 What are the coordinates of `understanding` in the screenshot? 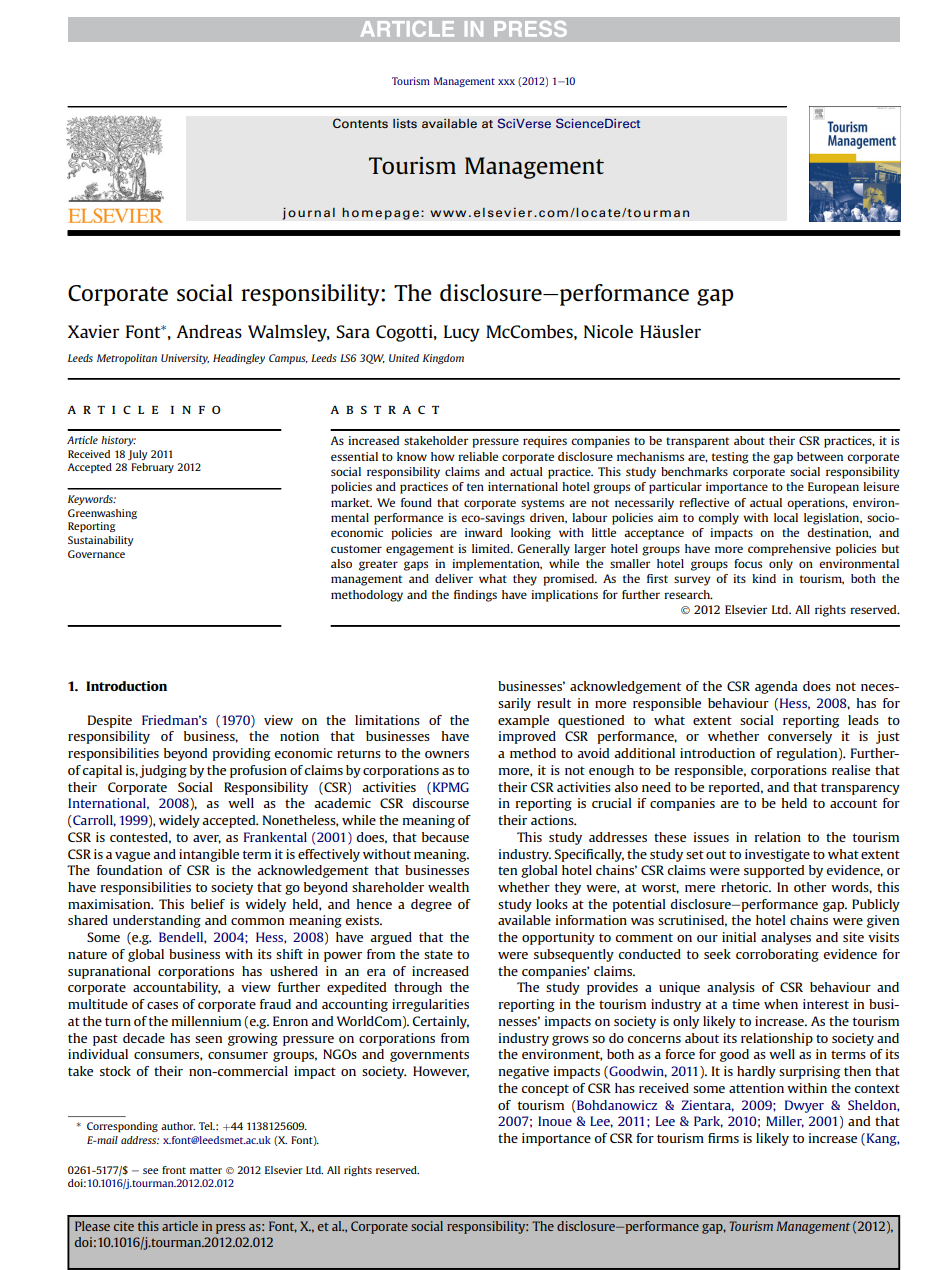 It's located at (157, 921).
